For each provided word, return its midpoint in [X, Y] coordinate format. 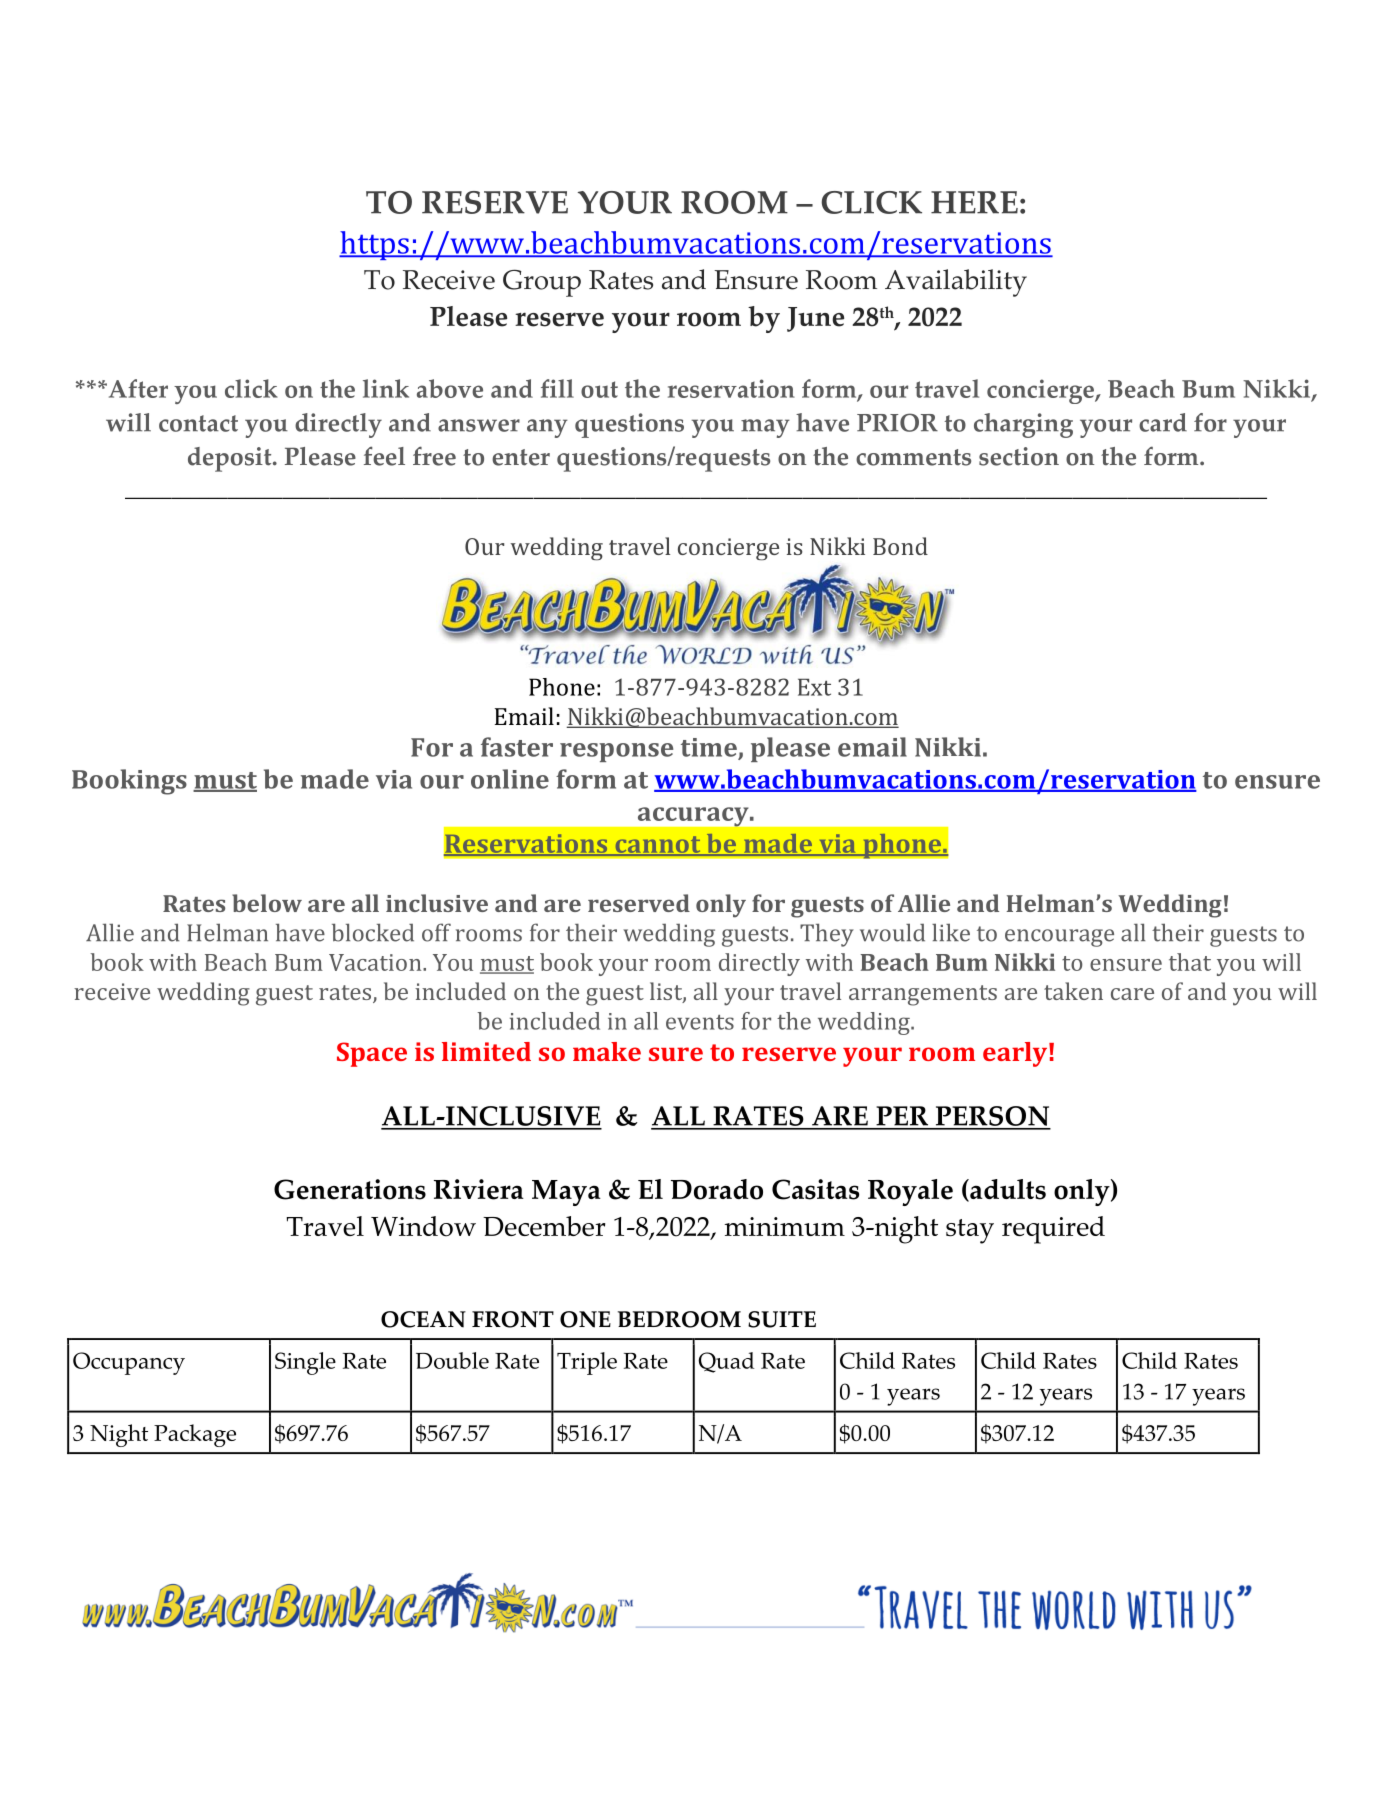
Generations [350, 1189]
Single [305, 1363]
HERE [974, 202]
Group [542, 283]
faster [517, 747]
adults [1007, 1190]
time [710, 748]
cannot [658, 845]
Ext [814, 687]
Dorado [717, 1189]
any [547, 428]
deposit [231, 459]
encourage [1059, 938]
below [267, 903]
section [1019, 456]
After [137, 388]
